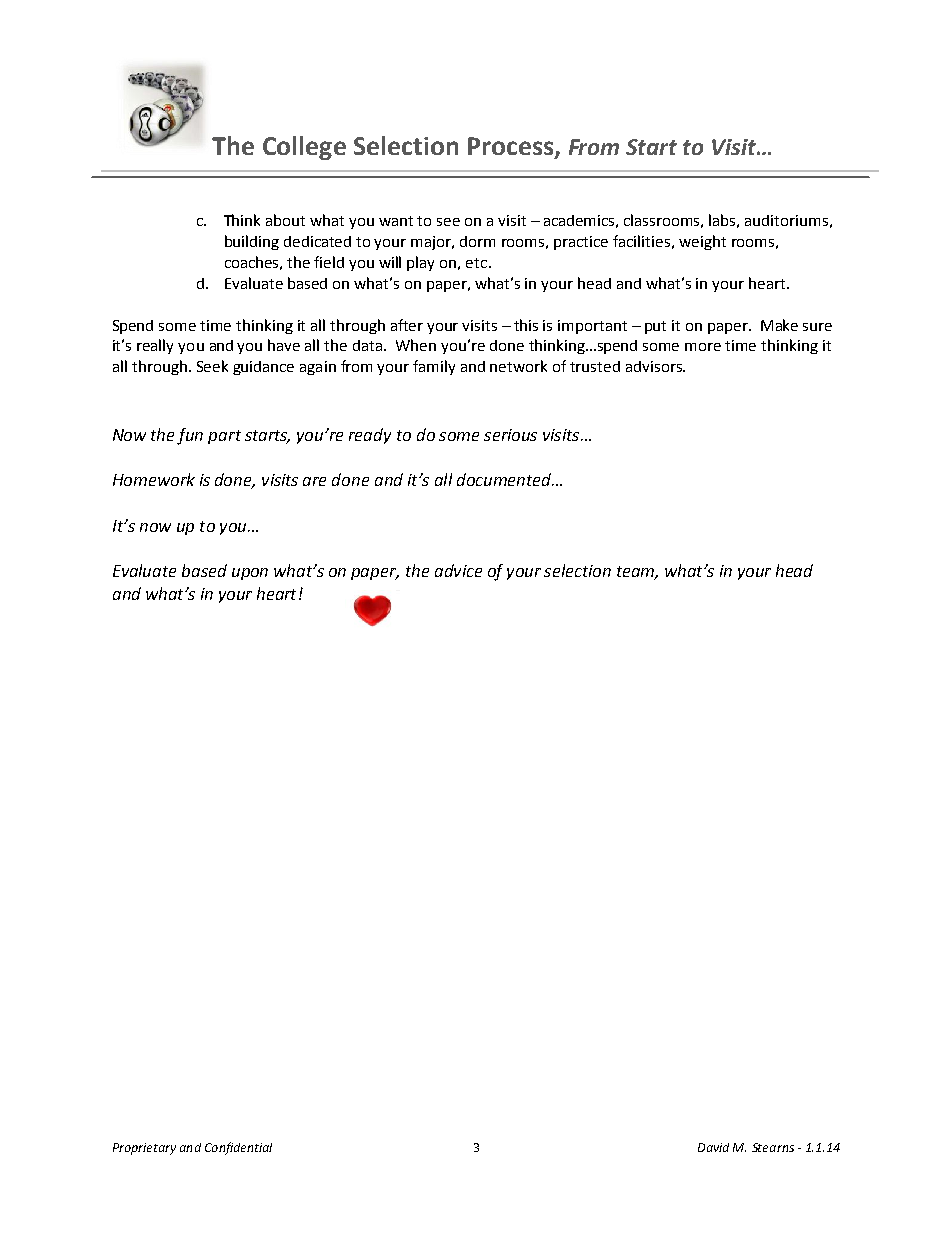  I want to click on advice, so click(458, 570).
